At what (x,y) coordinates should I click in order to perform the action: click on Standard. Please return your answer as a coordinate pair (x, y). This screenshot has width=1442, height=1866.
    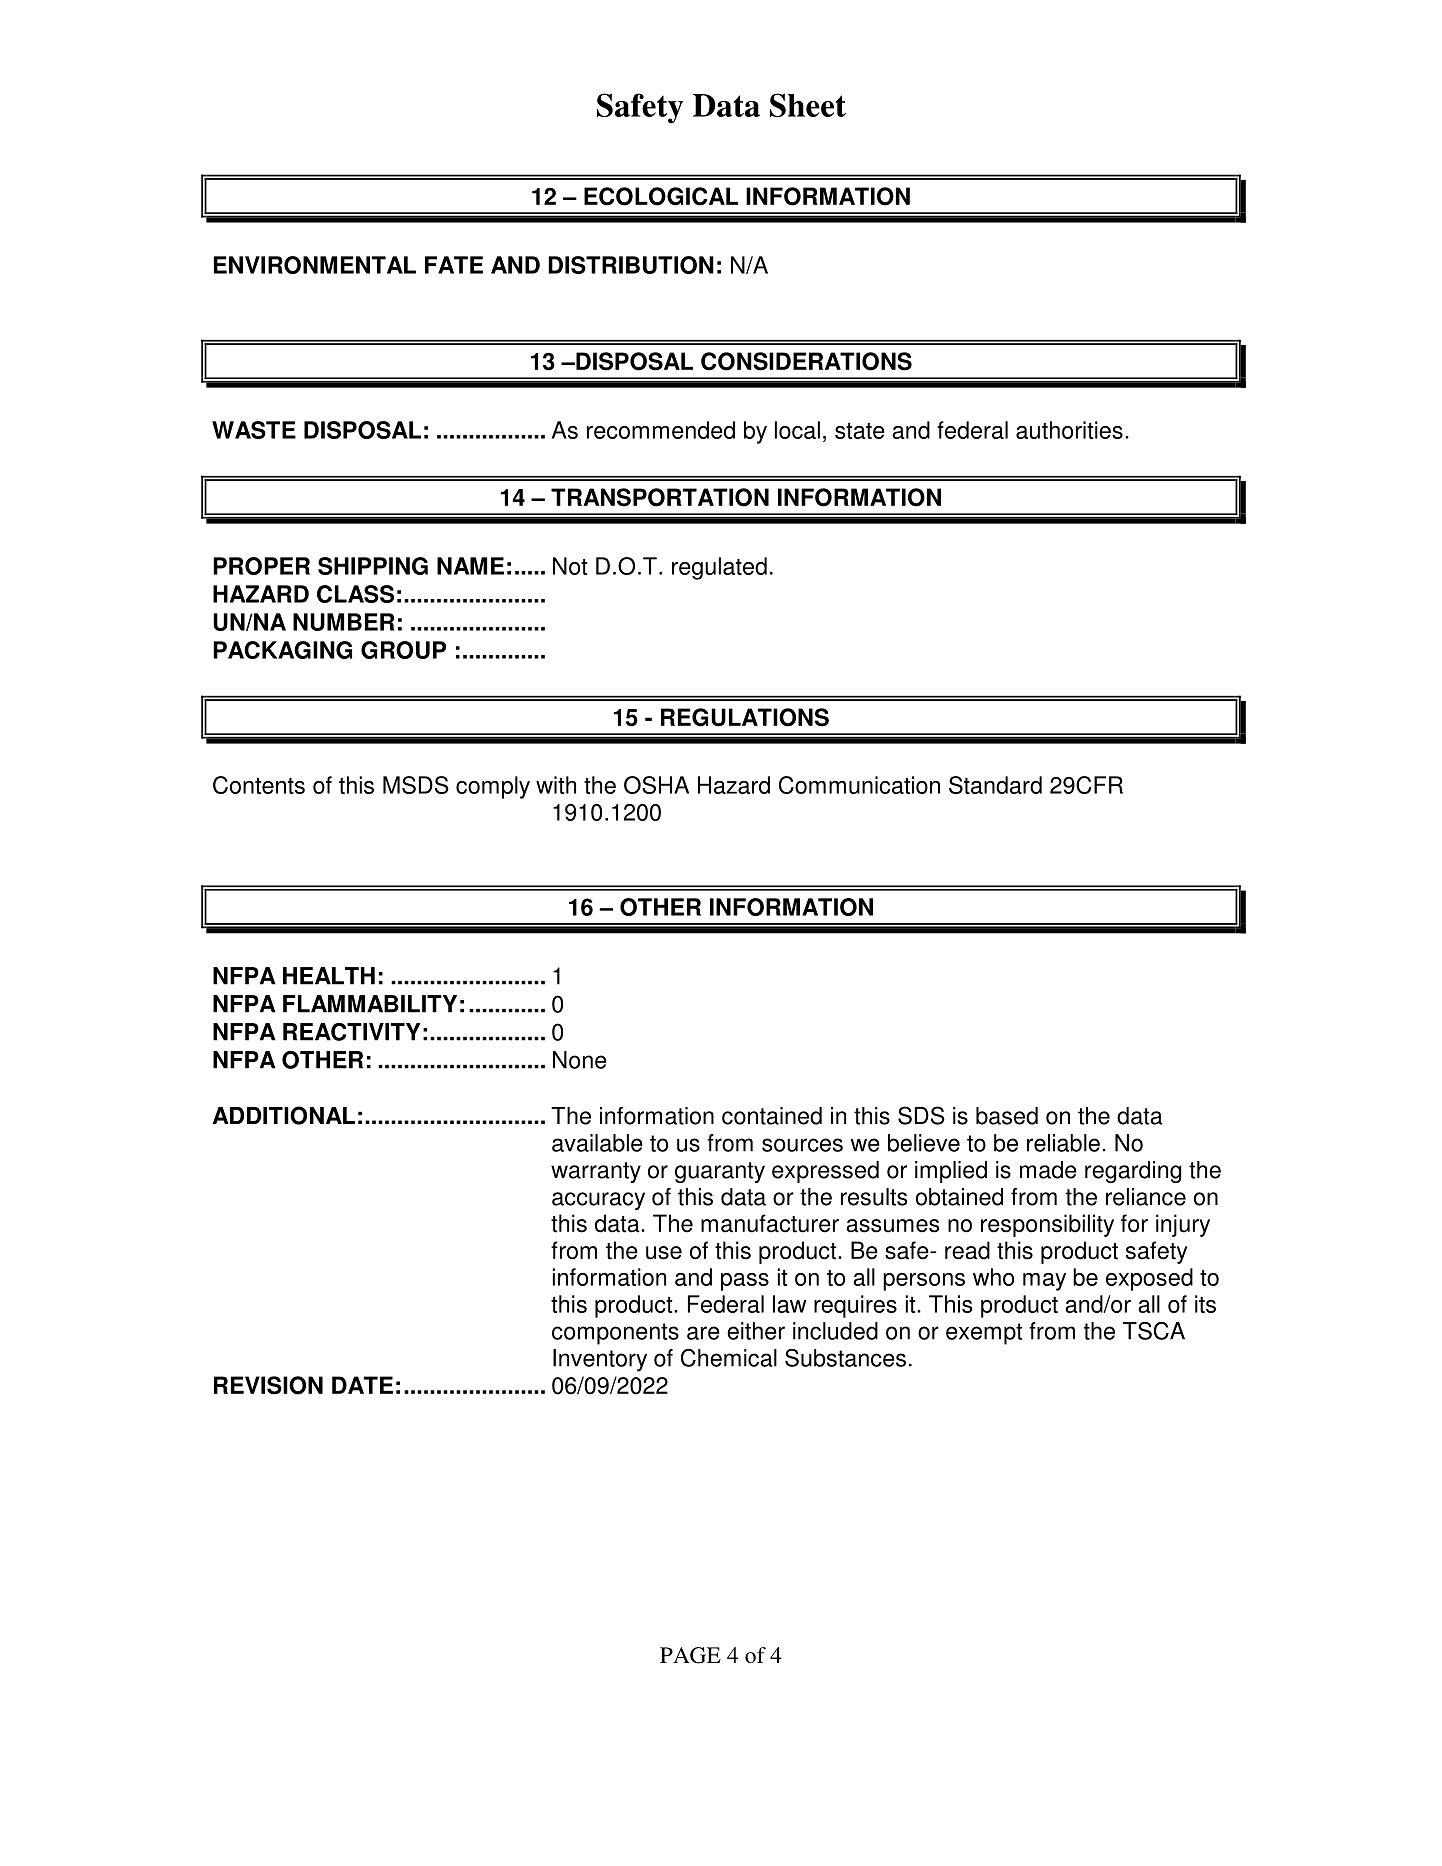
    Looking at the image, I should click on (995, 785).
